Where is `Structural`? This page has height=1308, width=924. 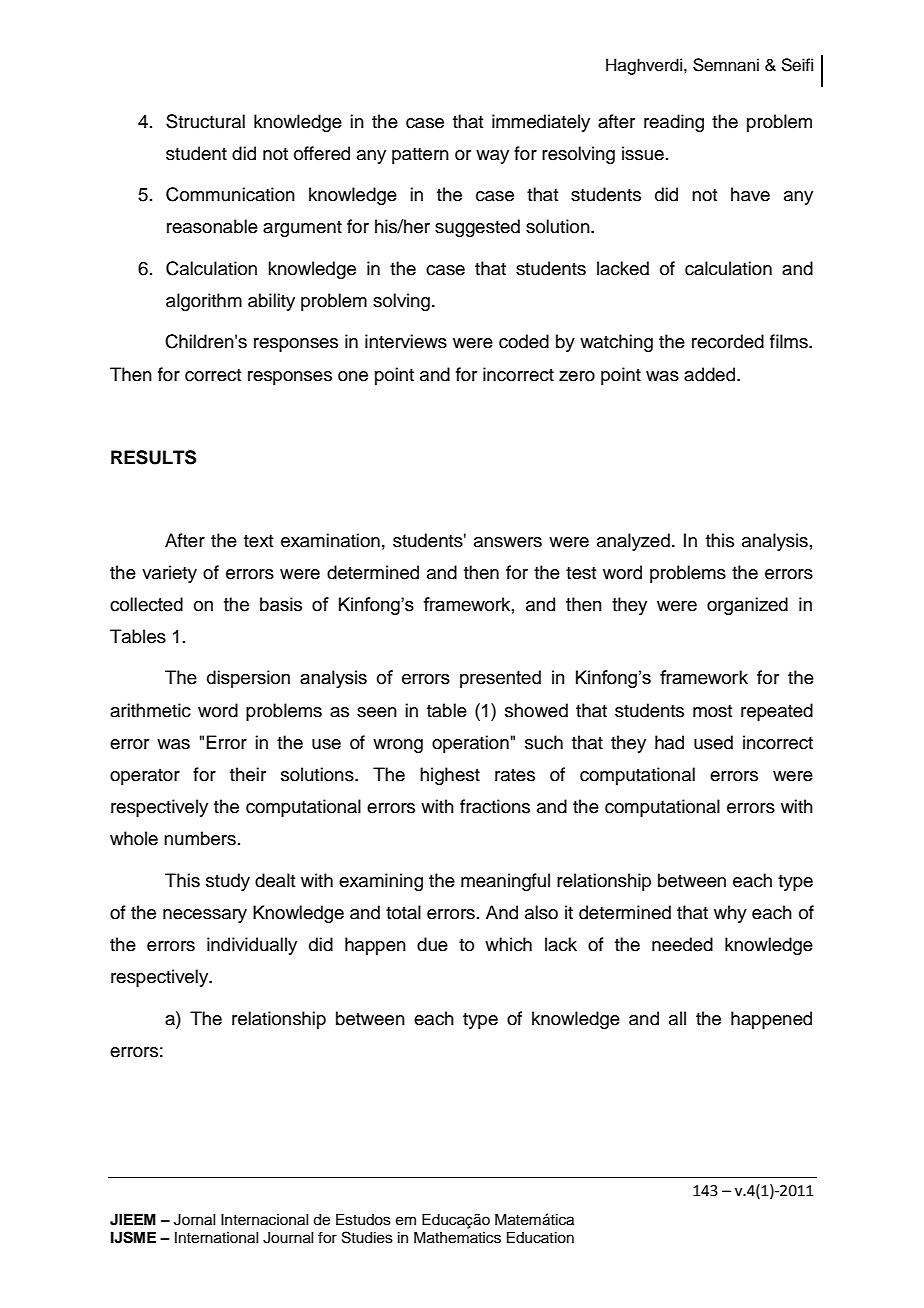
Structural is located at coordinates (205, 121).
